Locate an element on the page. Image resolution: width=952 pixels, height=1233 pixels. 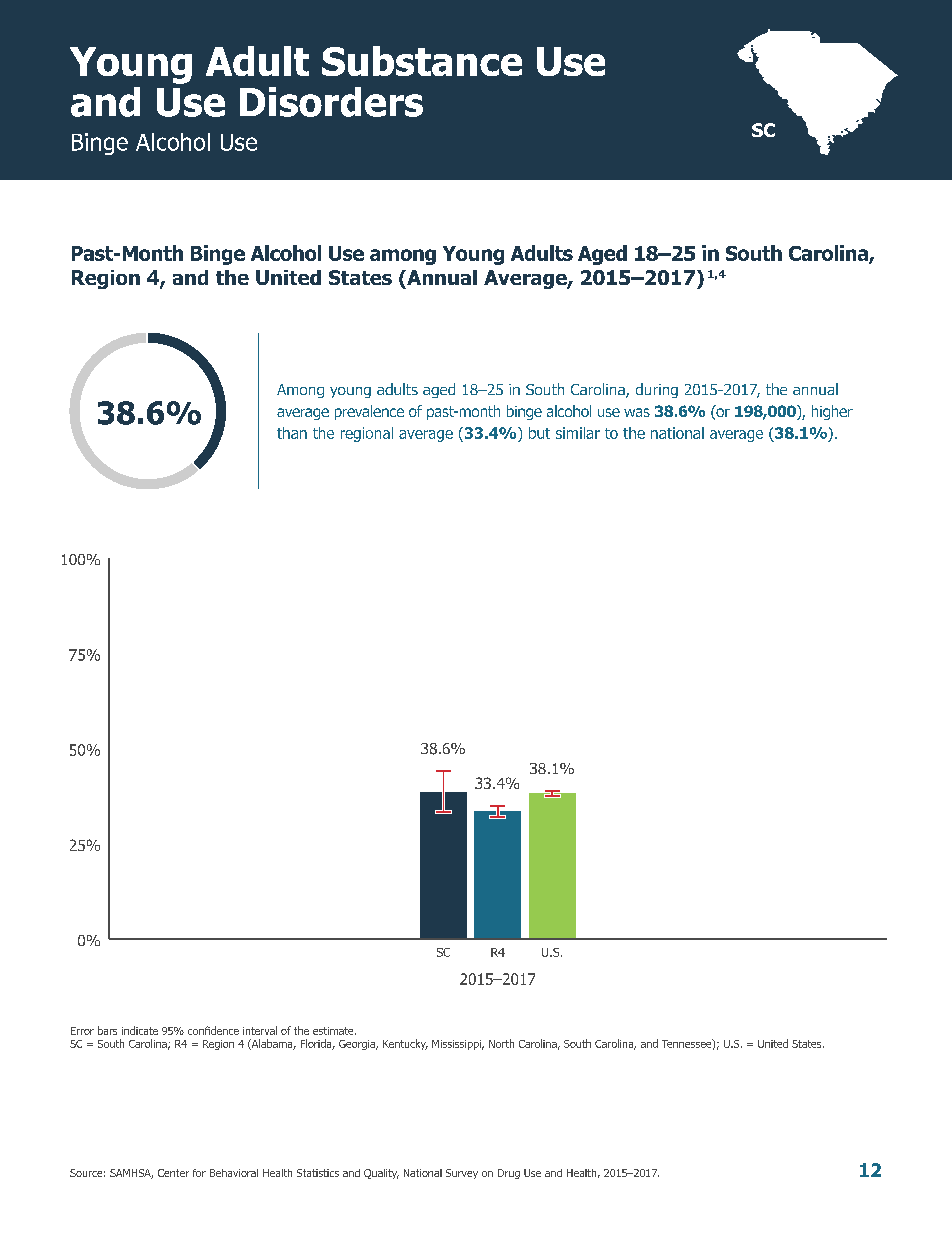
North is located at coordinates (501, 1043).
